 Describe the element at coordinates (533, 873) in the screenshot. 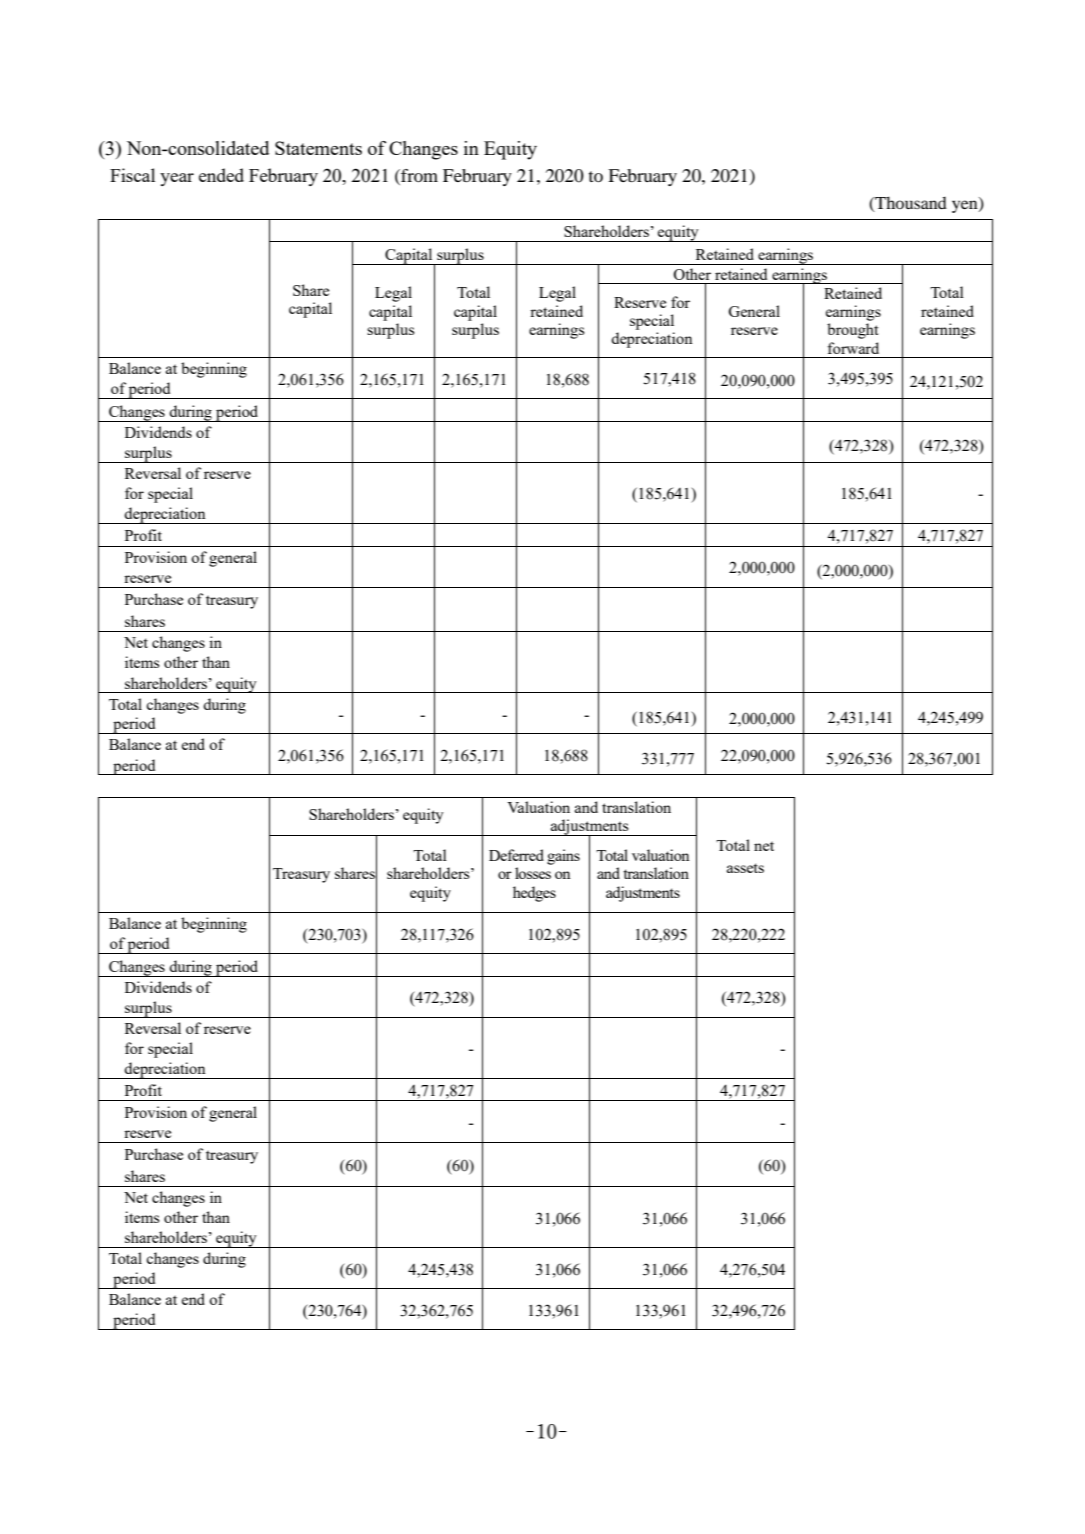

I see `losses` at that location.
